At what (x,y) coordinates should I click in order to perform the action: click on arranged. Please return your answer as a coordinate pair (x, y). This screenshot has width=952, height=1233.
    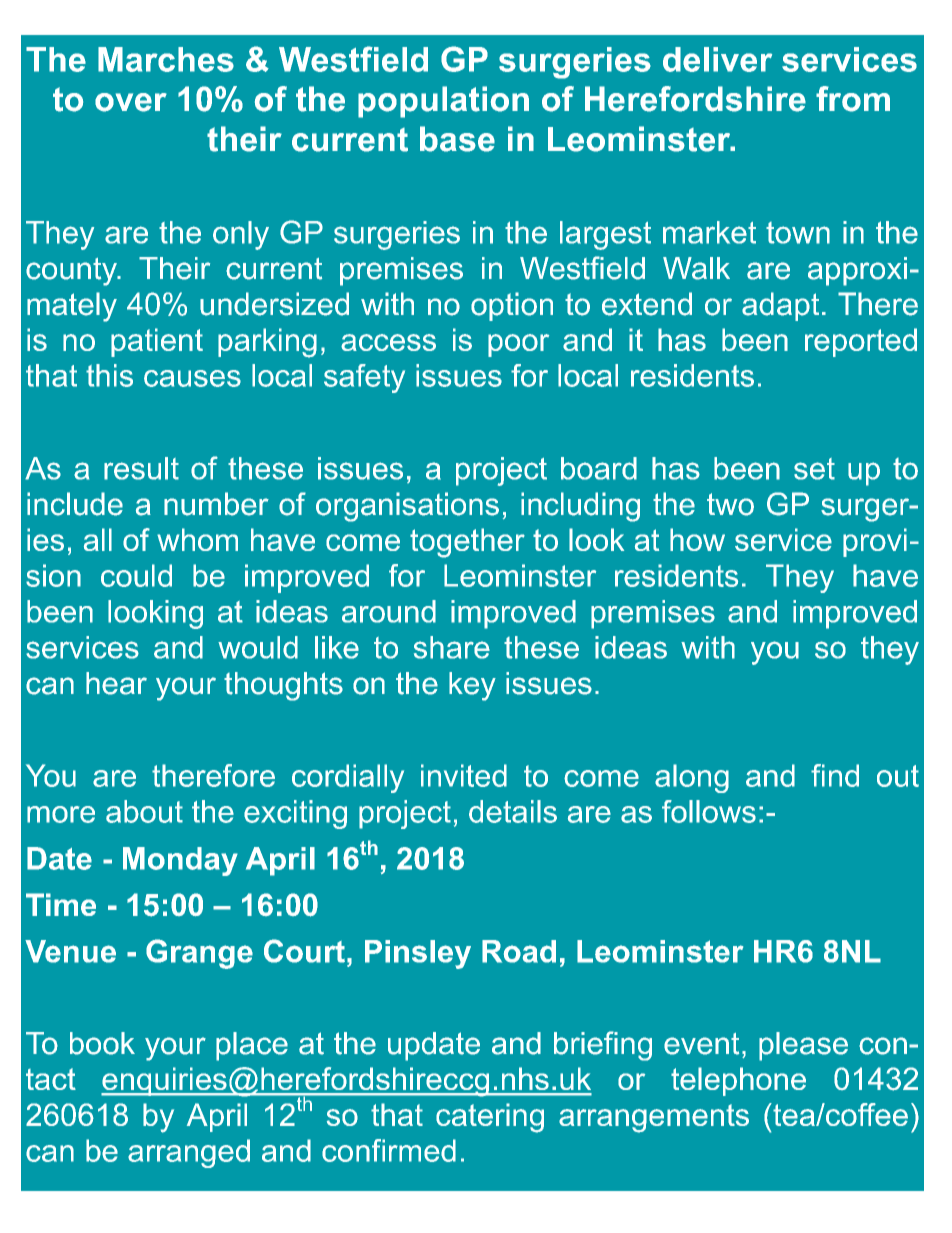
    Looking at the image, I should click on (189, 1153).
